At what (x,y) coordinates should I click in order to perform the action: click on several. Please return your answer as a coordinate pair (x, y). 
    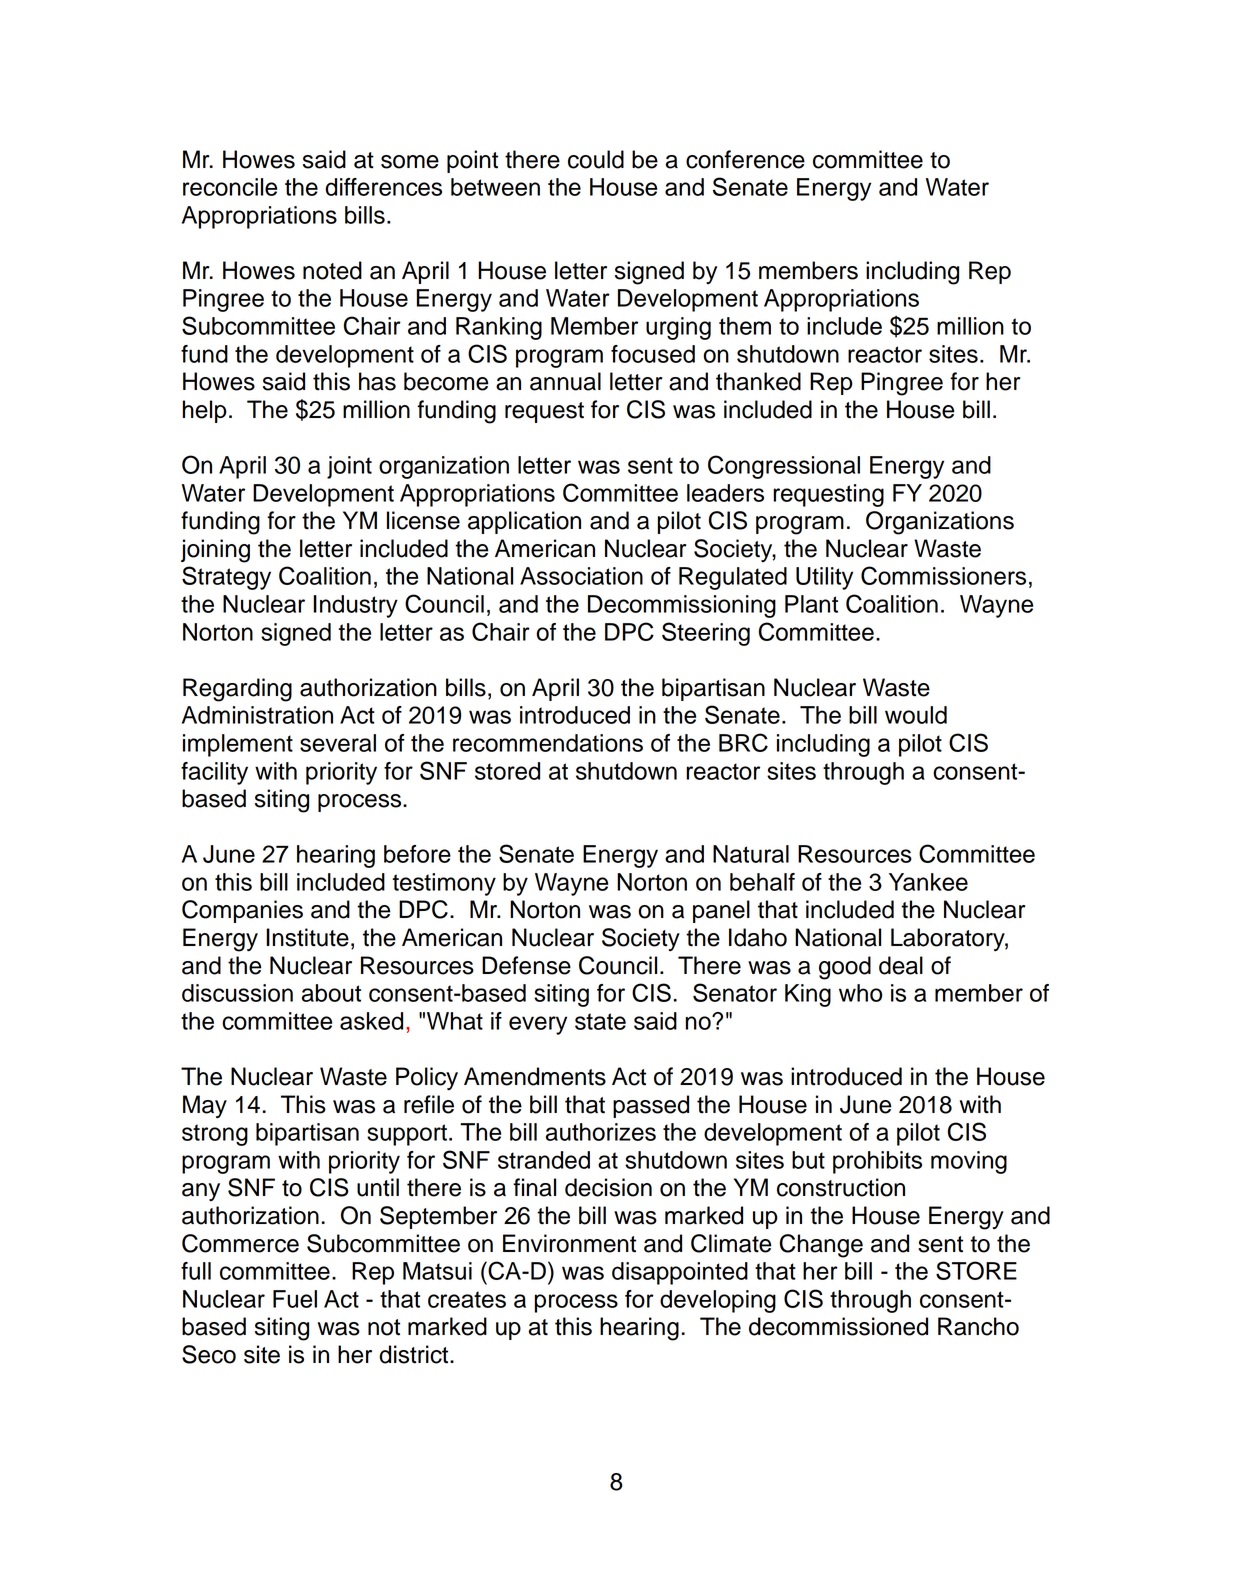
    Looking at the image, I should click on (338, 743).
